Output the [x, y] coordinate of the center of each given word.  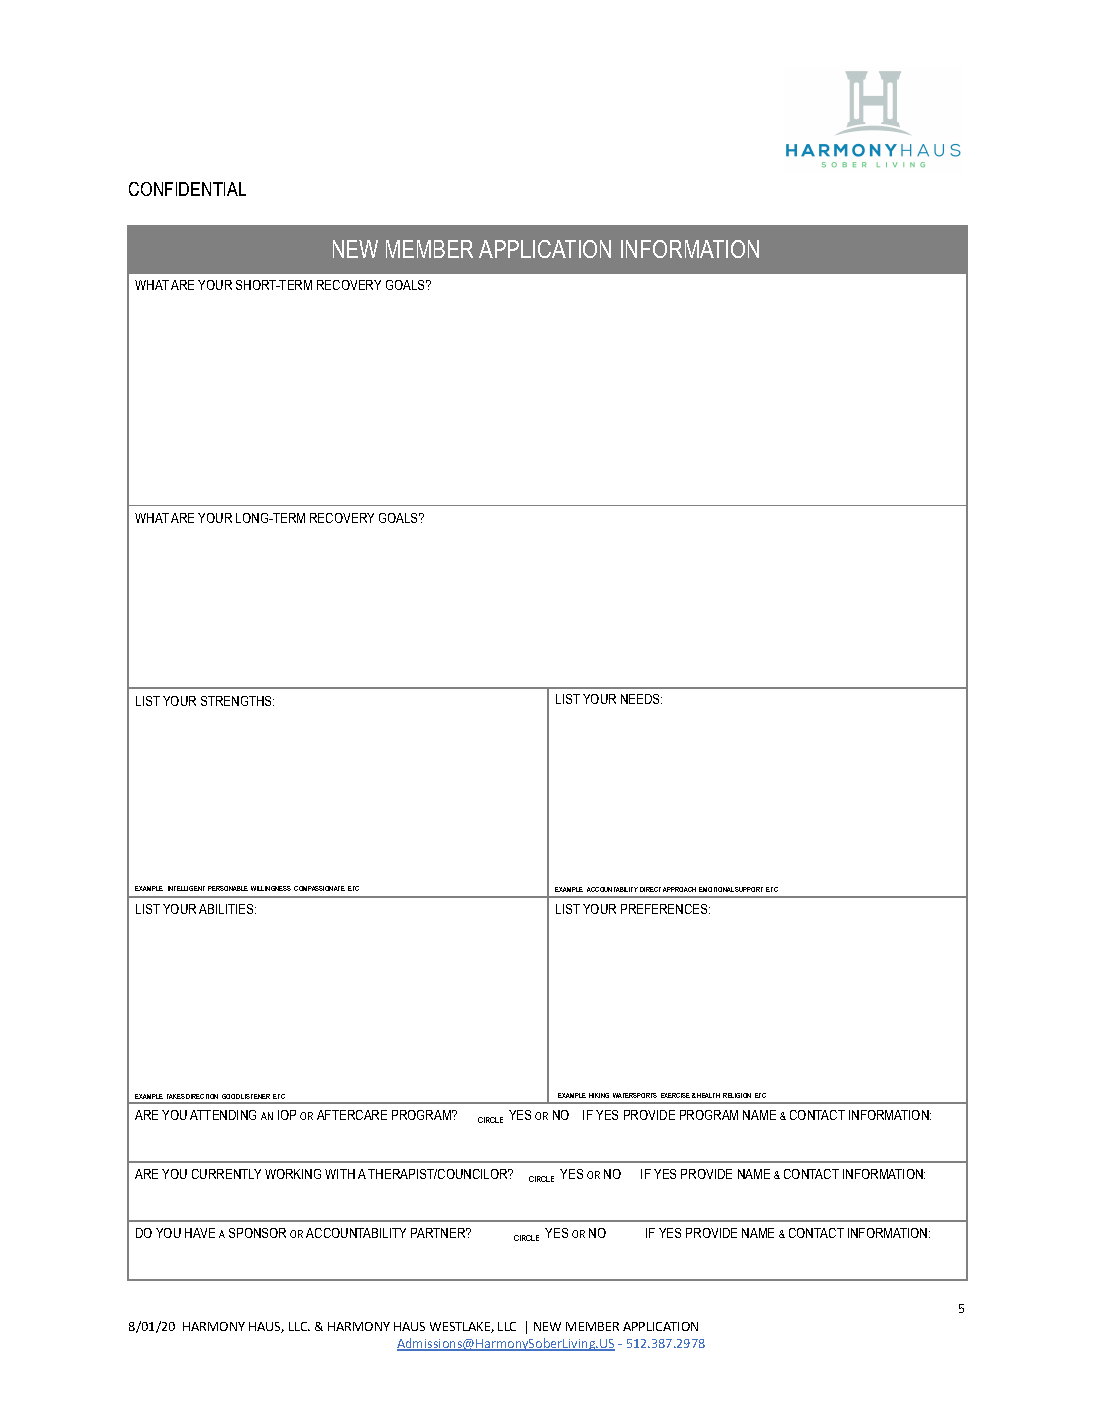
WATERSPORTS [635, 1095]
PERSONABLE [228, 888]
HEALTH [708, 1095]
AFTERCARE [352, 1115]
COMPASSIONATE [319, 888]
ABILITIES [227, 909]
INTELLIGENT [186, 888]
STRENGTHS [237, 701]
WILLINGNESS [271, 888]
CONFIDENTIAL [187, 189]
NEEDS [641, 699]
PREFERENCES [665, 909]
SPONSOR [257, 1233]
